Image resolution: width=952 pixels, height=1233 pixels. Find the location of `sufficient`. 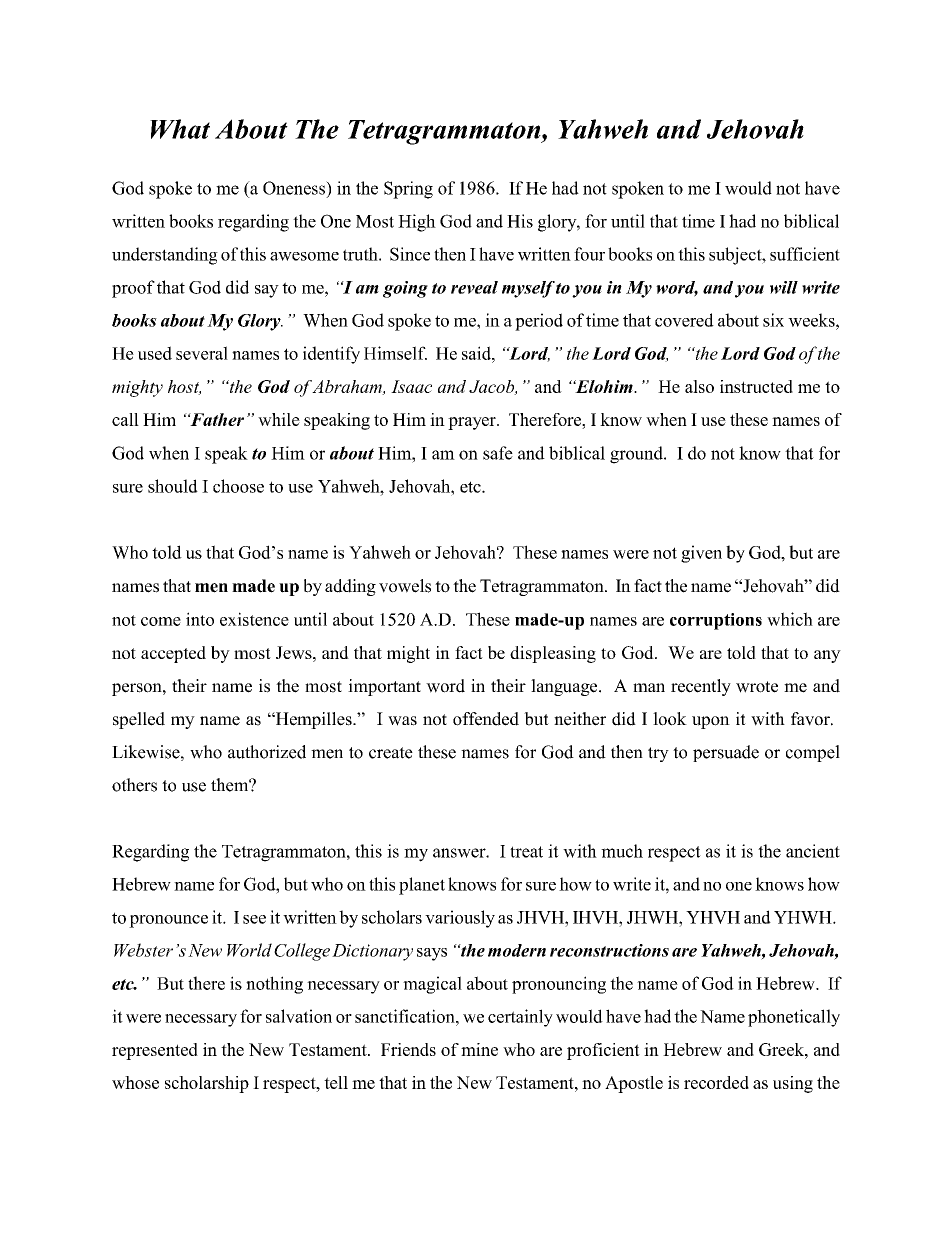

sufficient is located at coordinates (805, 254).
